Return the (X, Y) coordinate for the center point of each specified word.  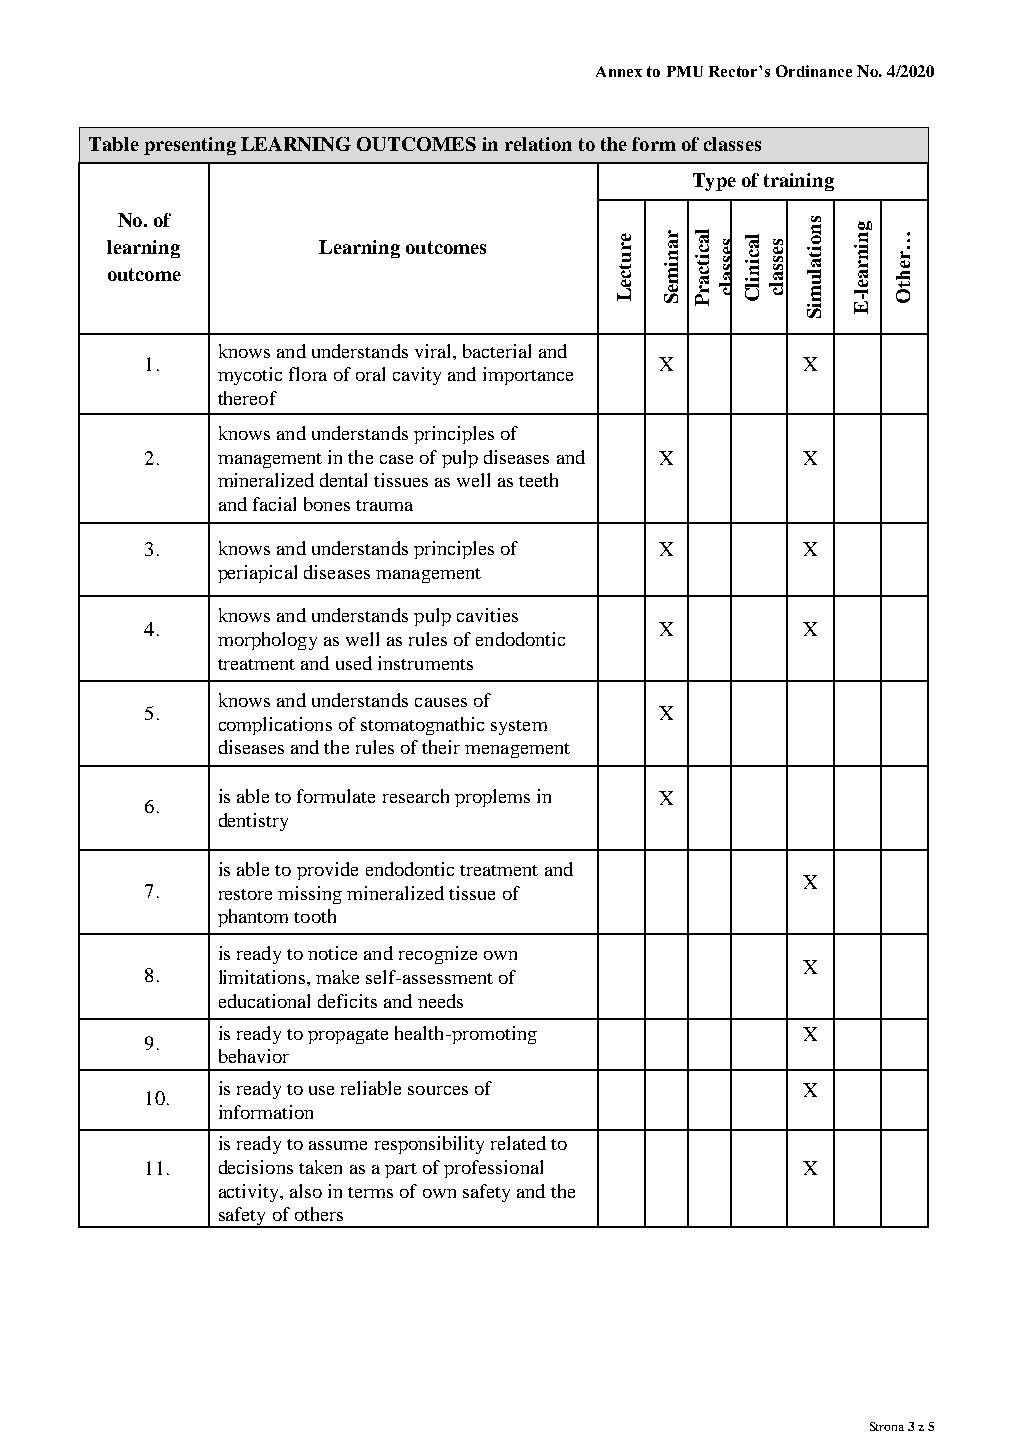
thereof (247, 398)
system (519, 727)
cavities (487, 615)
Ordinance (814, 71)
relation (538, 144)
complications (275, 726)
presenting (190, 146)
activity (250, 1193)
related (518, 1143)
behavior (254, 1056)
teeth (538, 480)
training (799, 182)
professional (493, 1169)
